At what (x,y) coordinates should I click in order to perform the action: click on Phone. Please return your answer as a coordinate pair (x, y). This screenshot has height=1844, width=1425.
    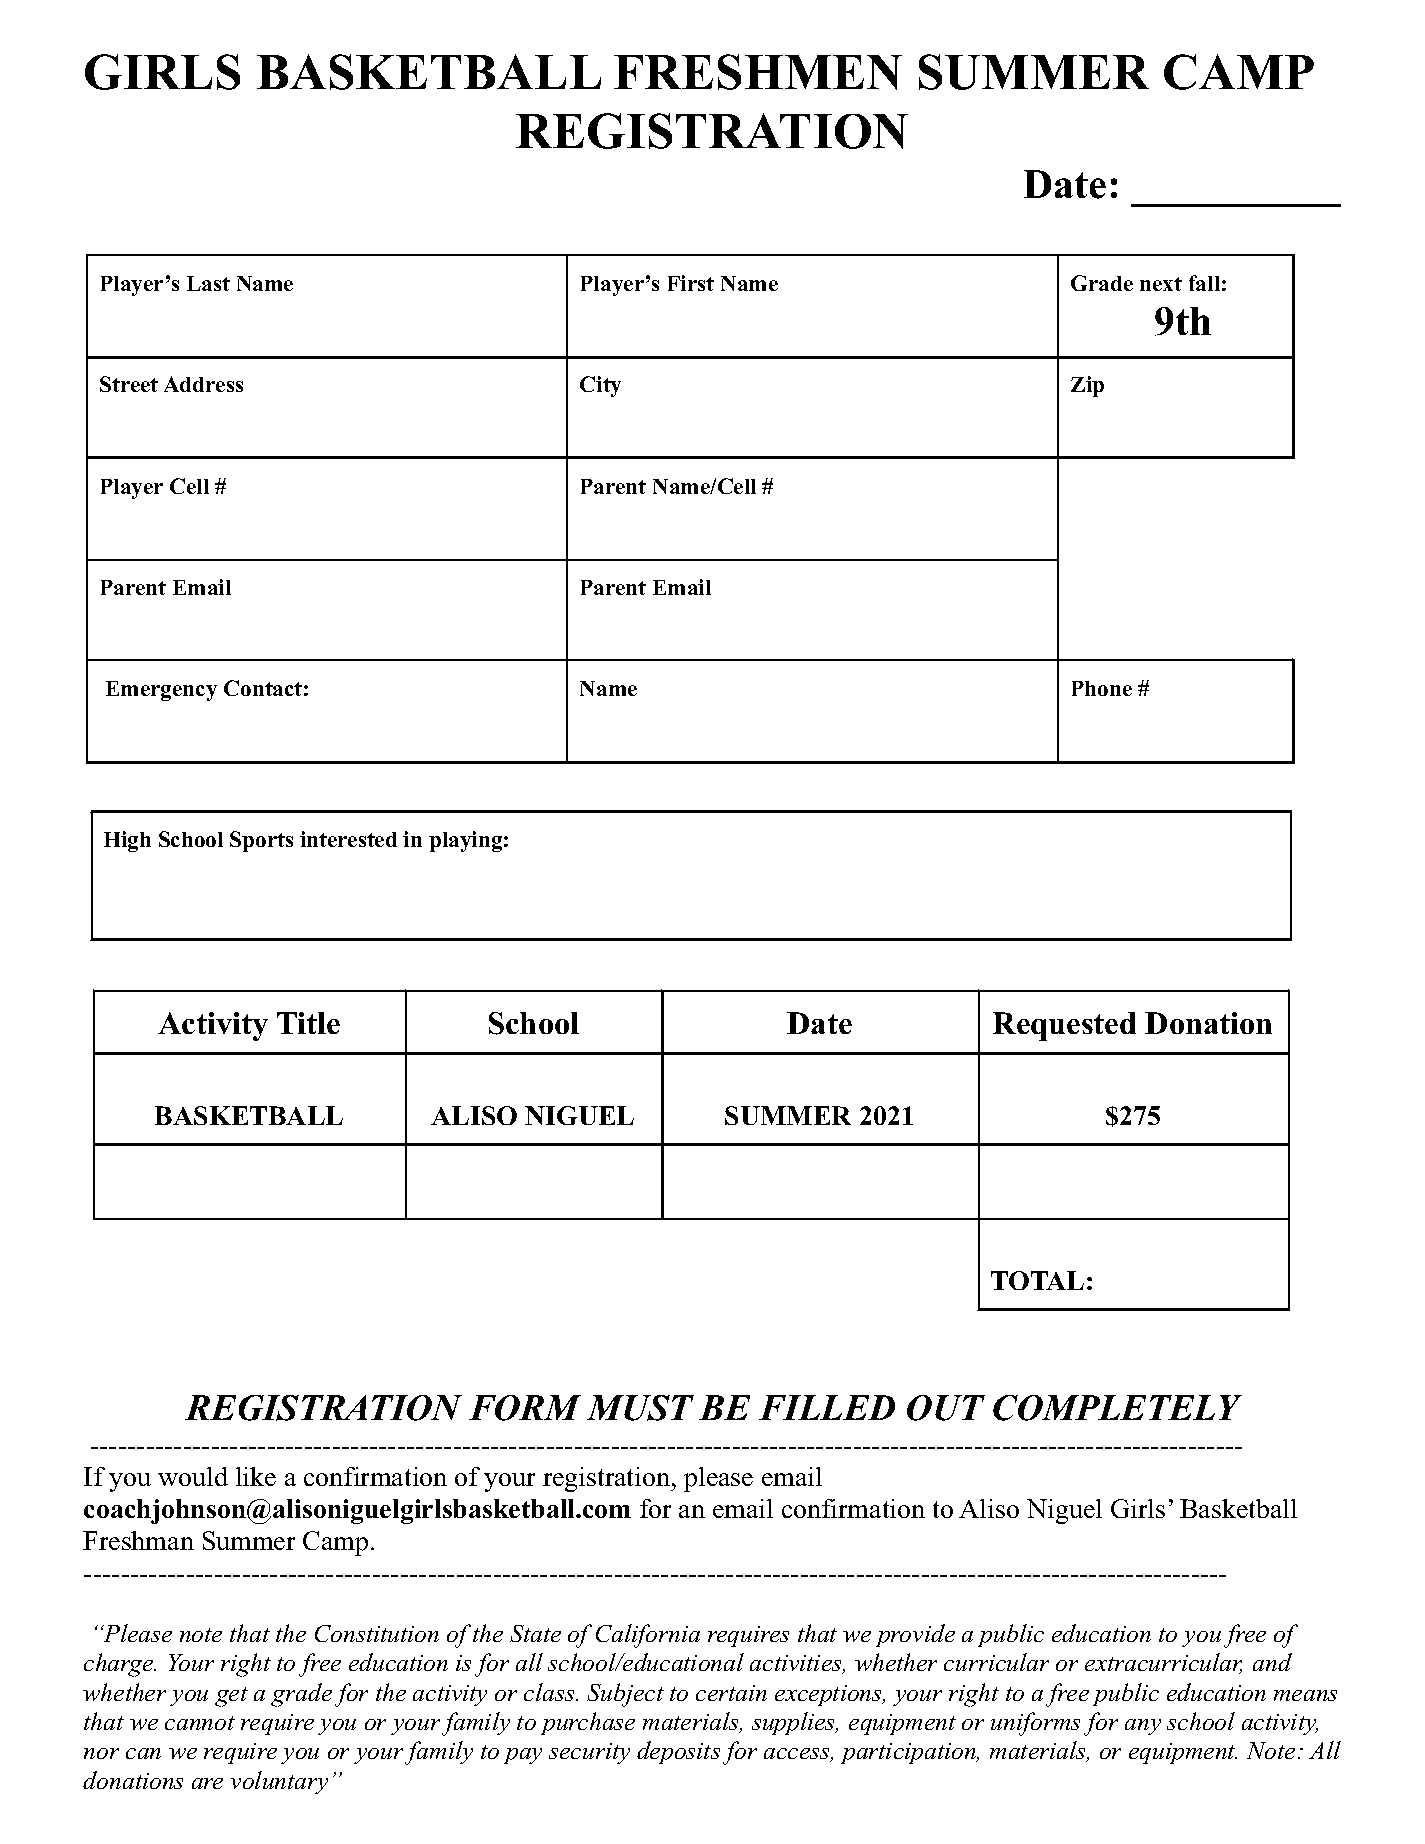
    Looking at the image, I should click on (1102, 688).
